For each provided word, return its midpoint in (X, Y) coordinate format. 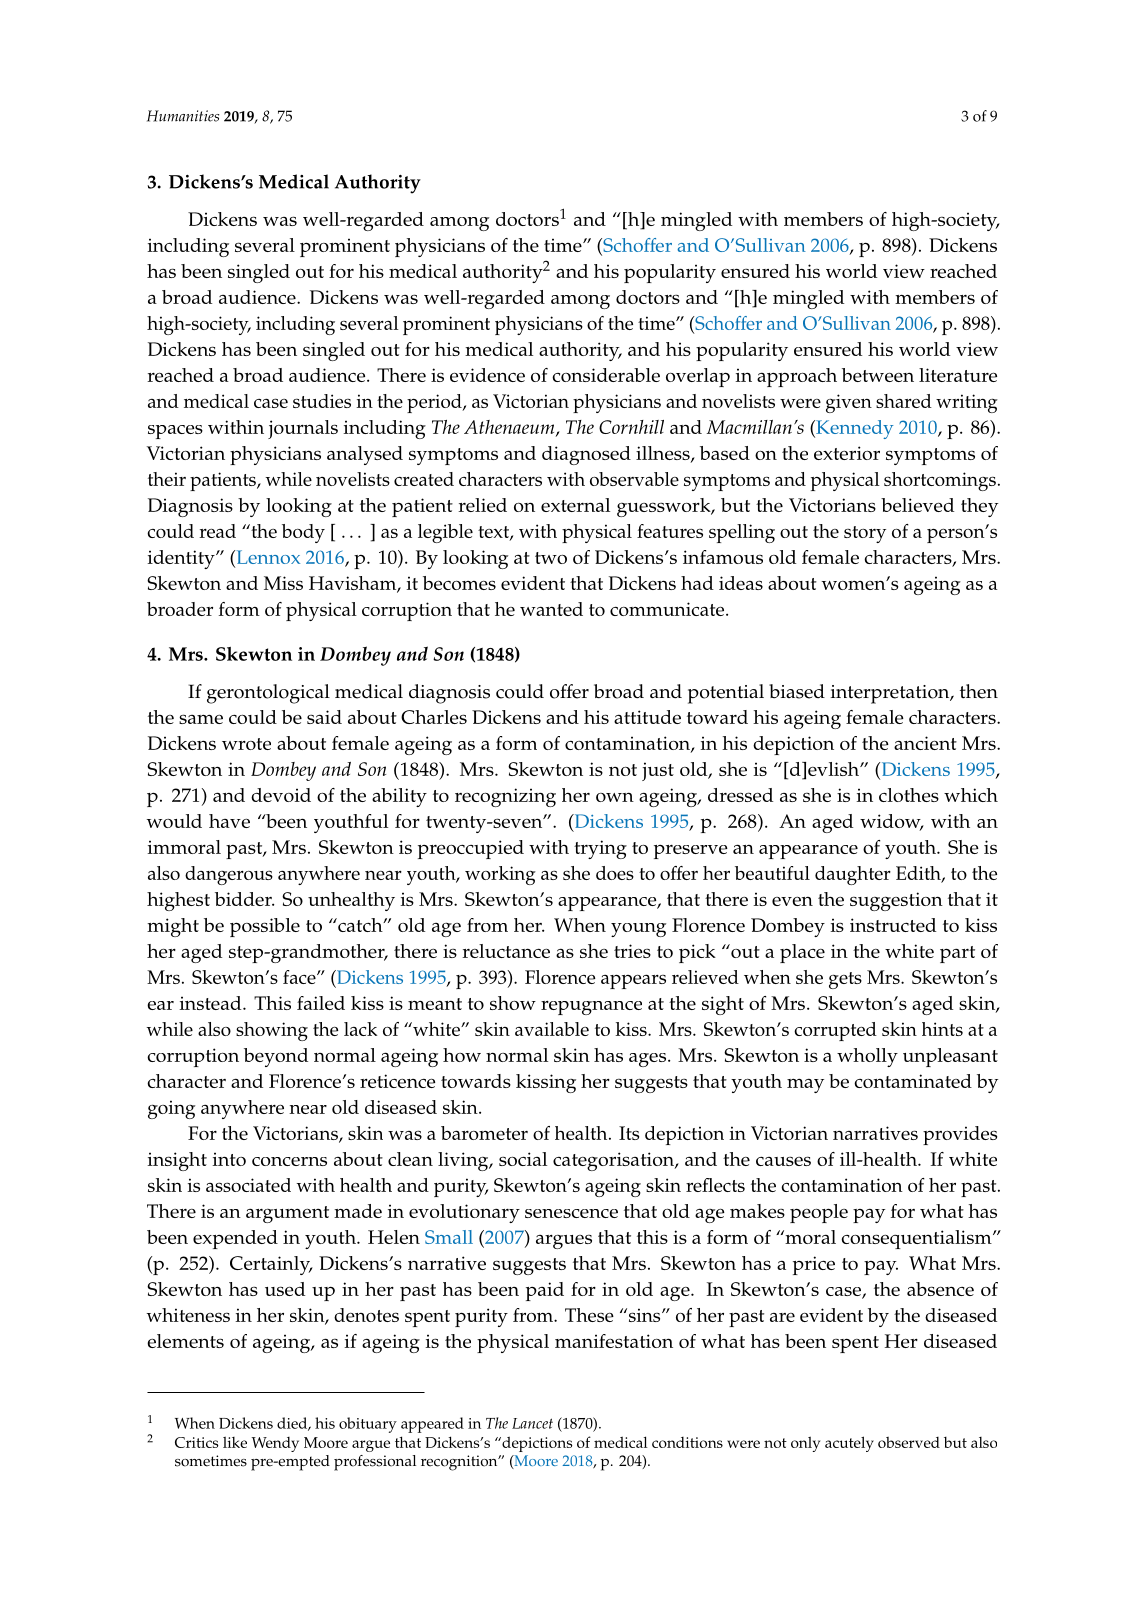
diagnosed (586, 455)
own (615, 797)
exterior (847, 453)
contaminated (913, 1081)
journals (303, 429)
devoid (281, 795)
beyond (276, 1057)
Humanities (183, 116)
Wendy (275, 1444)
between (878, 375)
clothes (909, 795)
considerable (606, 375)
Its (629, 1133)
